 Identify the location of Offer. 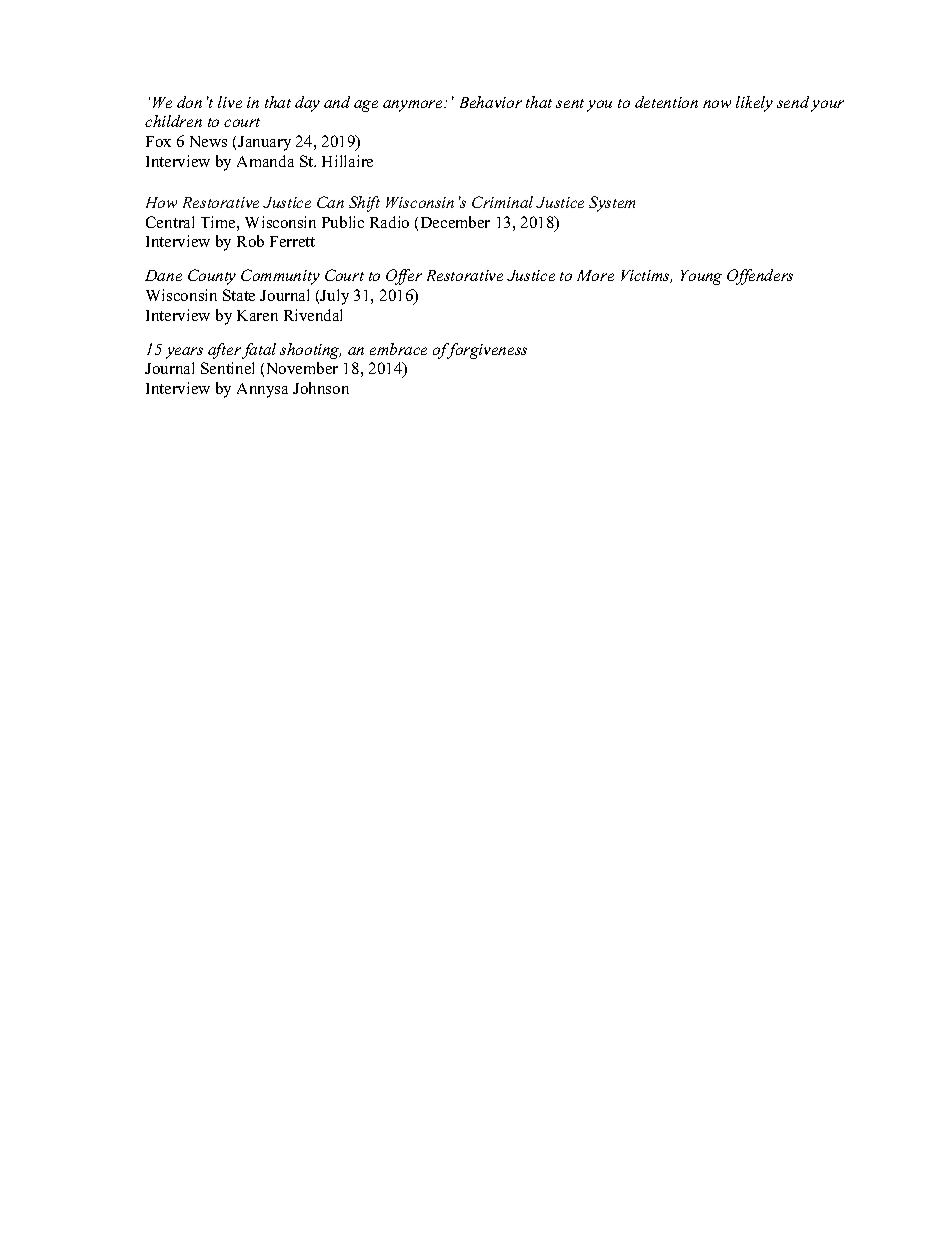
(404, 277).
